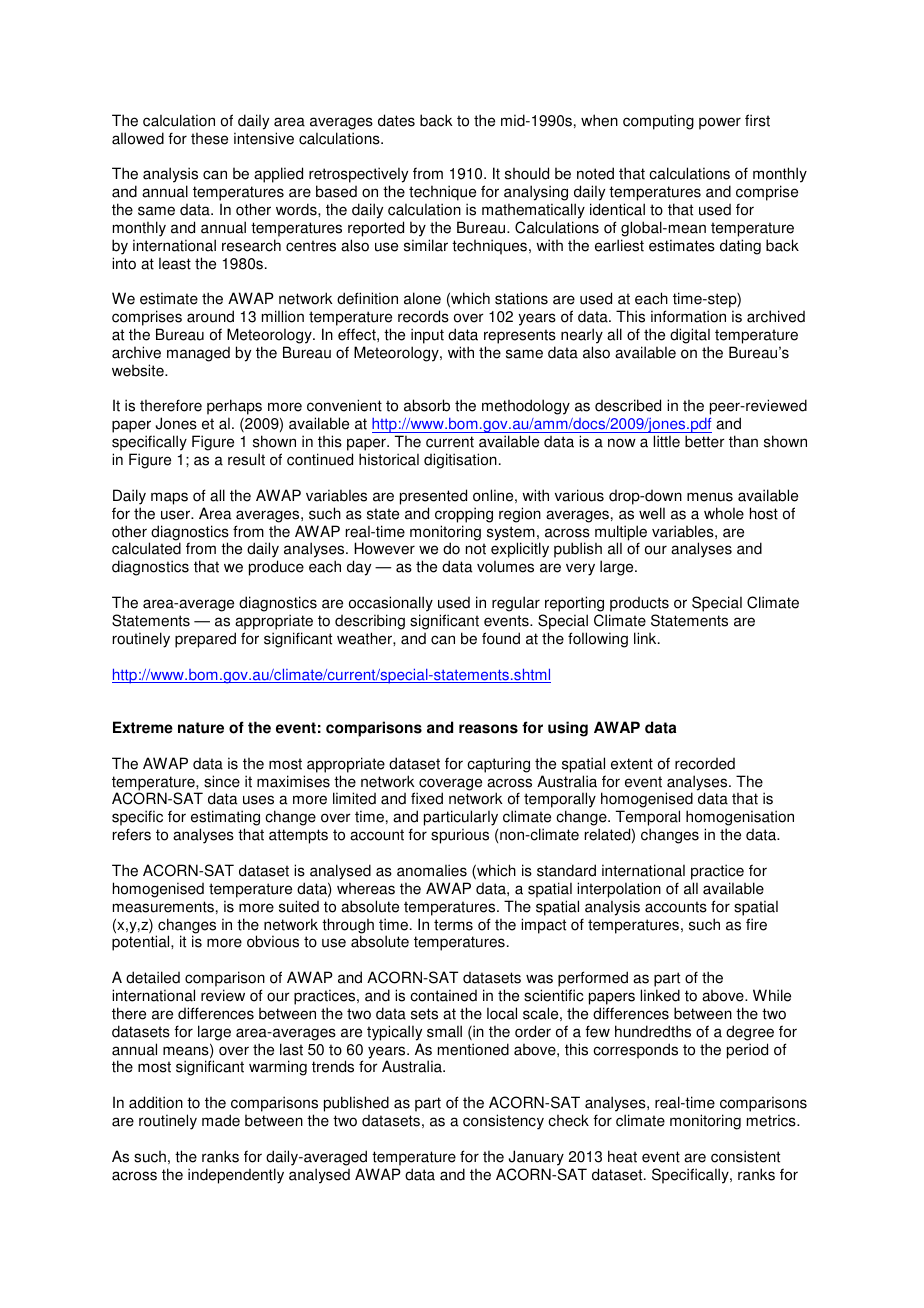  Describe the element at coordinates (209, 139) in the page. I see `these` at that location.
